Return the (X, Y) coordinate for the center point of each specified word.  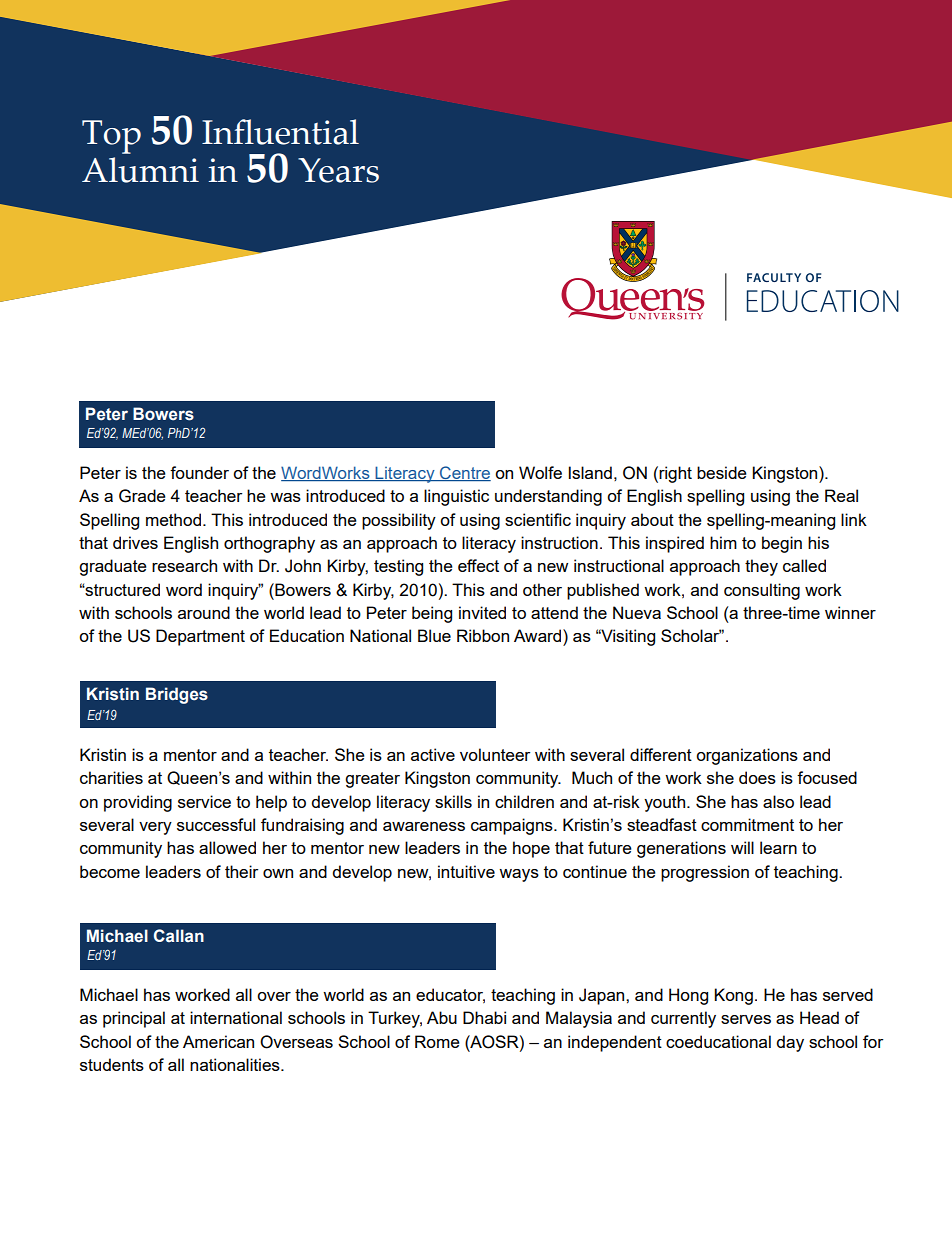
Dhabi (484, 1017)
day (790, 1043)
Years (338, 170)
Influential (280, 132)
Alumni (140, 170)
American (218, 1041)
